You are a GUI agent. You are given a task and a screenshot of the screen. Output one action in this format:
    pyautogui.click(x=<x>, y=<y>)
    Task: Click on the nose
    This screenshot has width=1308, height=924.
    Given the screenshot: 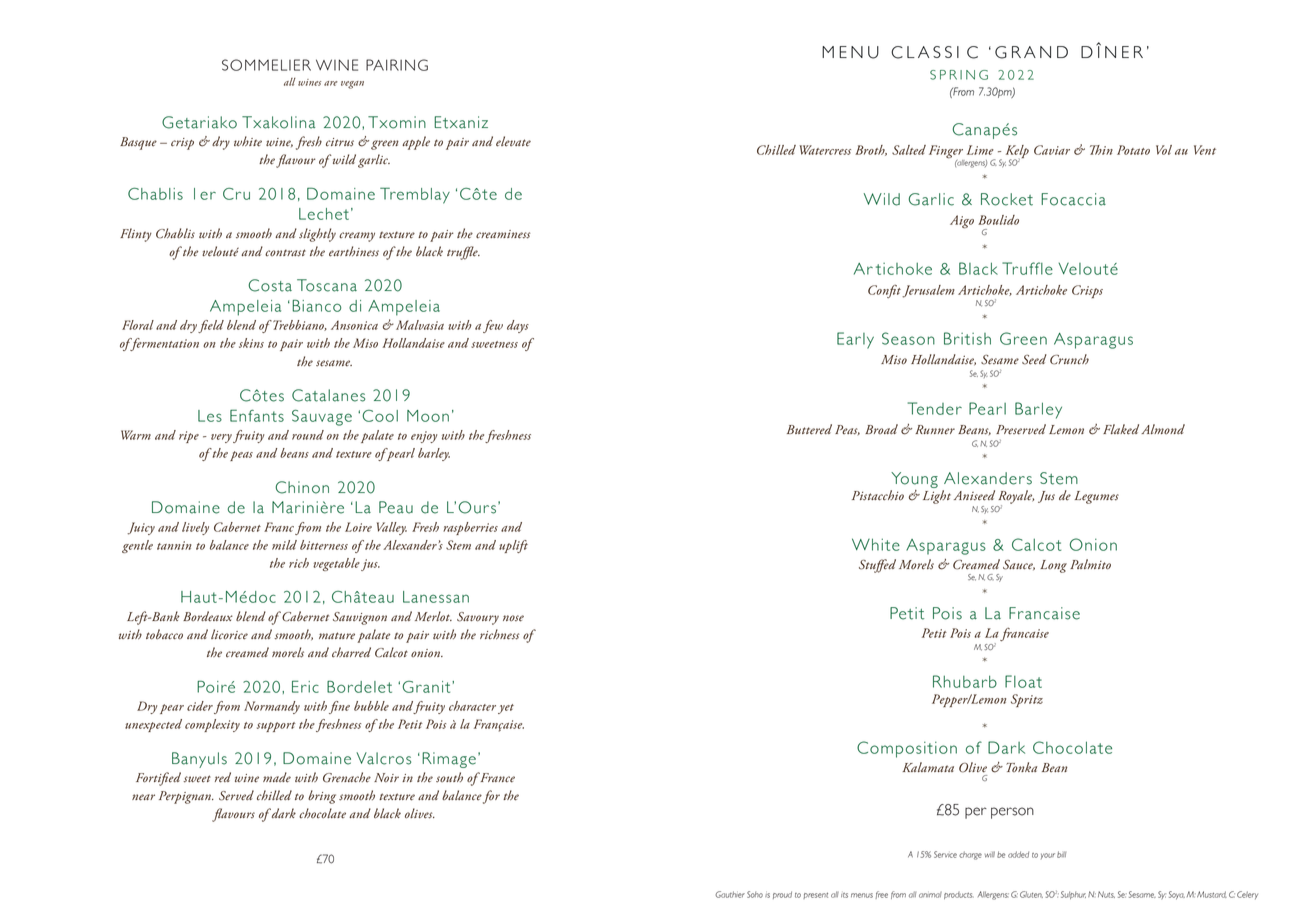 What is the action you would take?
    pyautogui.click(x=513, y=618)
